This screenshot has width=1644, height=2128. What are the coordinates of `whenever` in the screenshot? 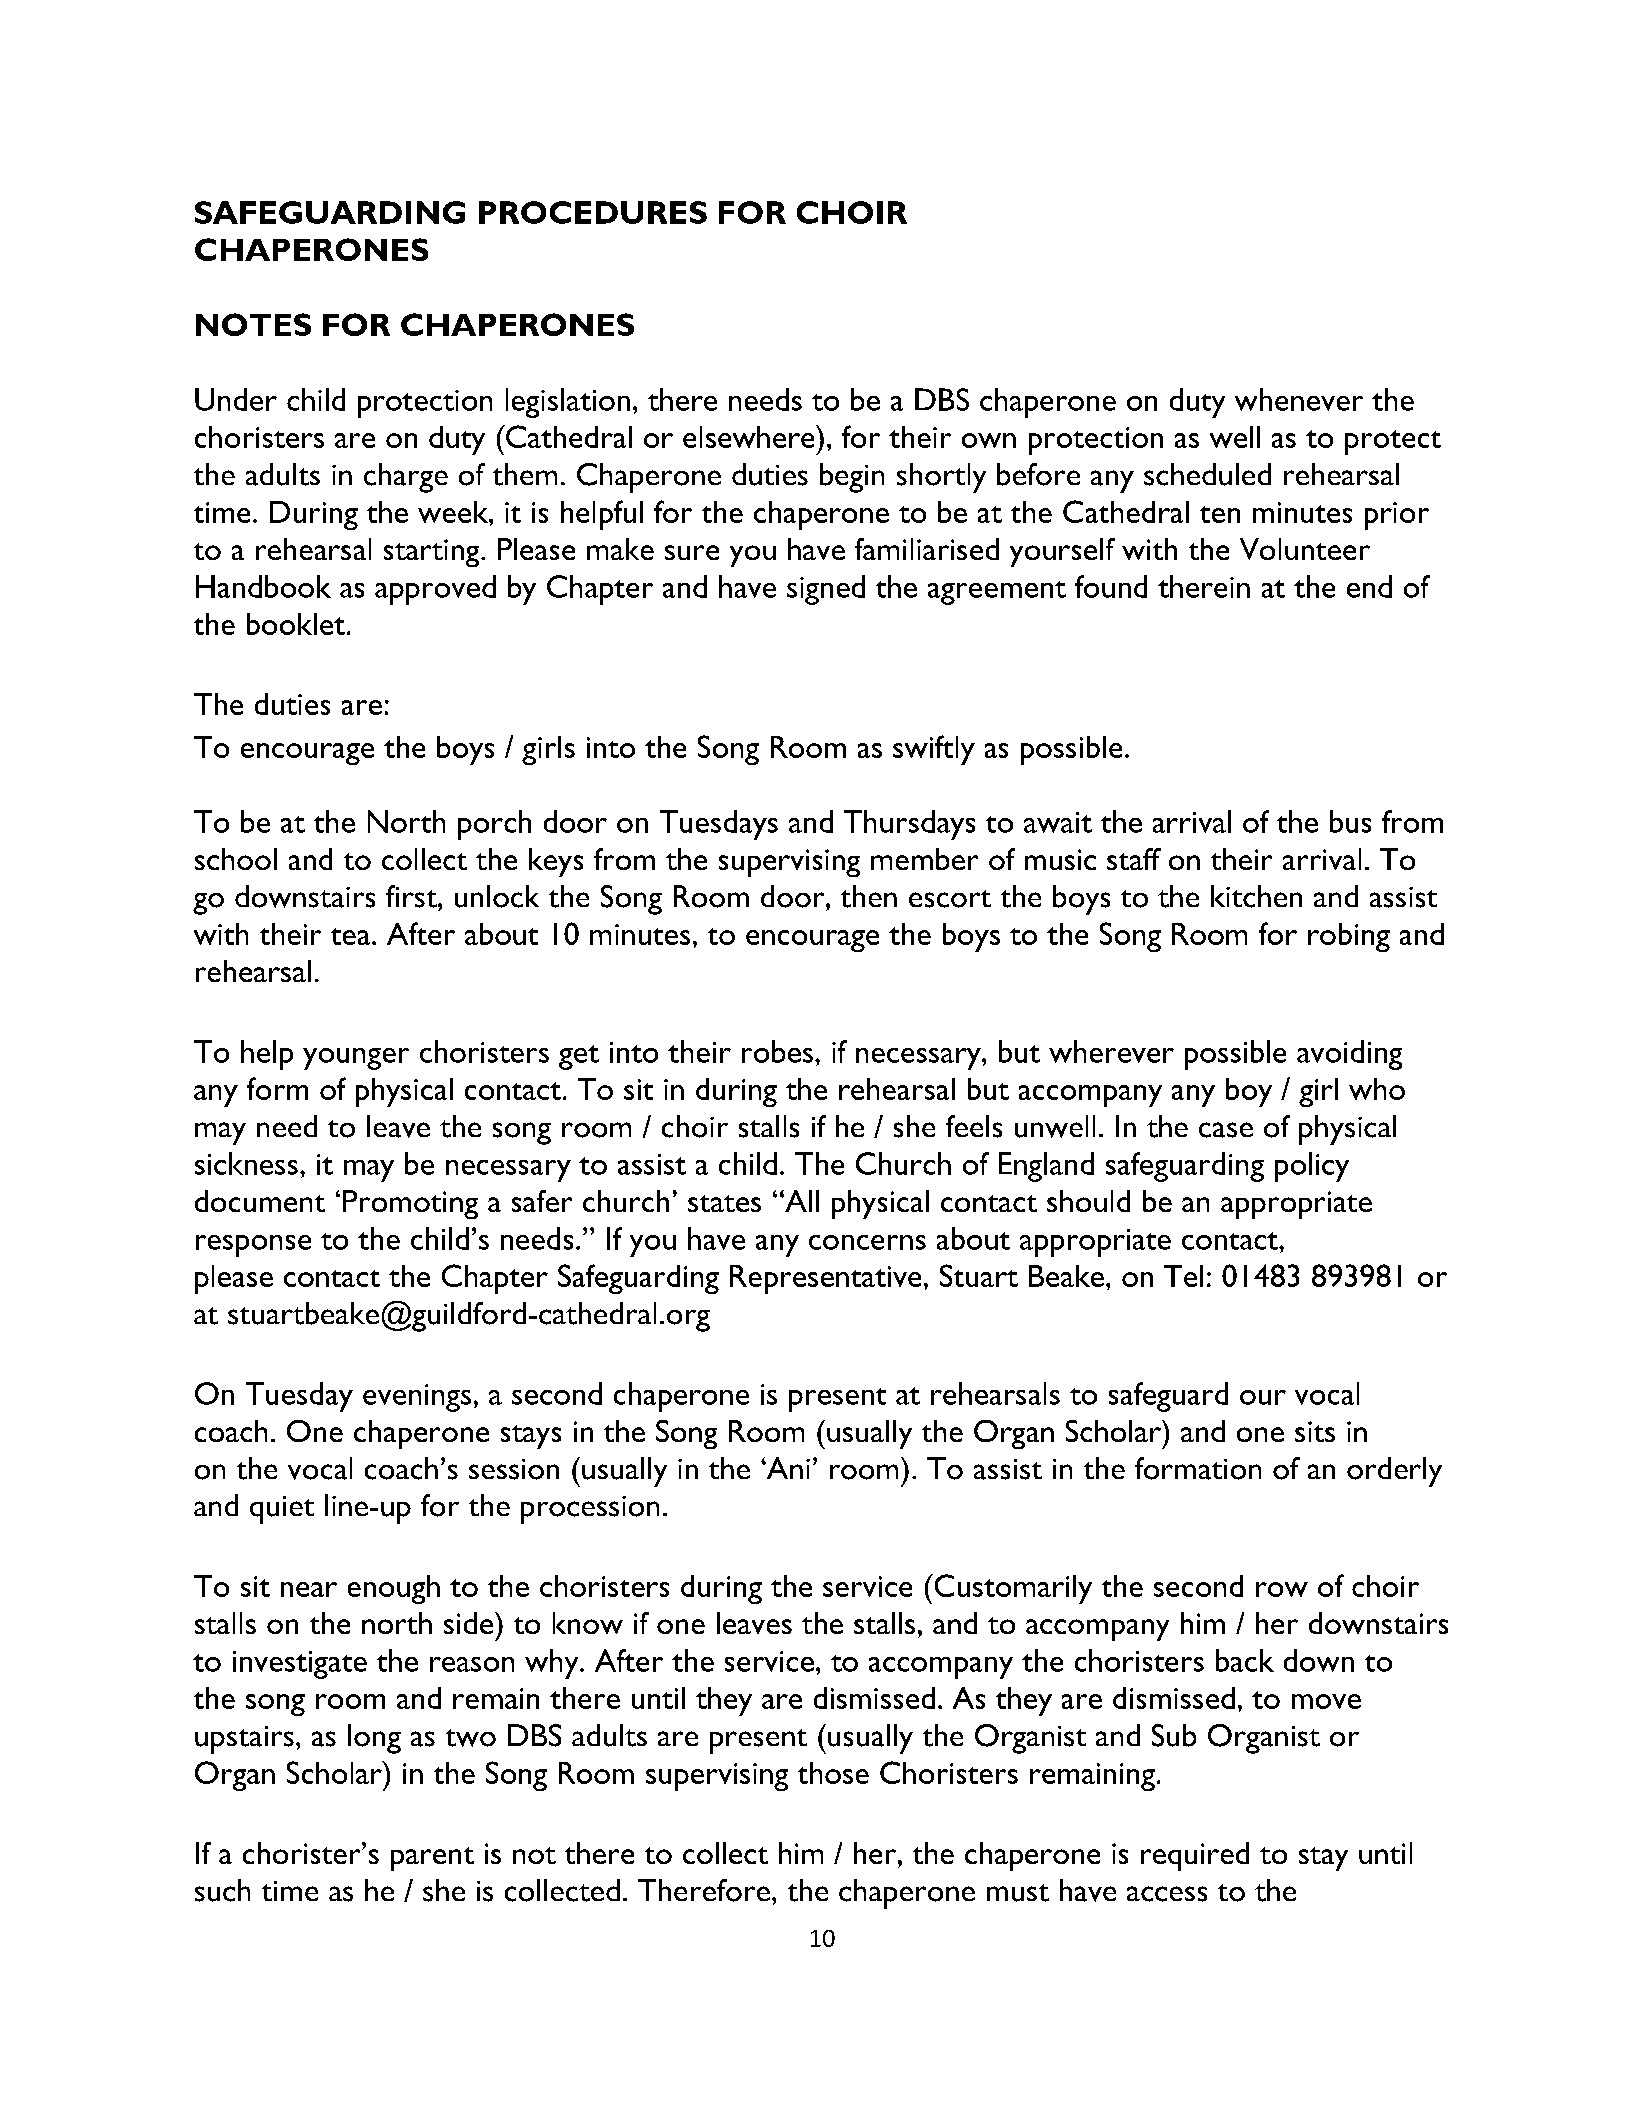 It's located at (1299, 399).
